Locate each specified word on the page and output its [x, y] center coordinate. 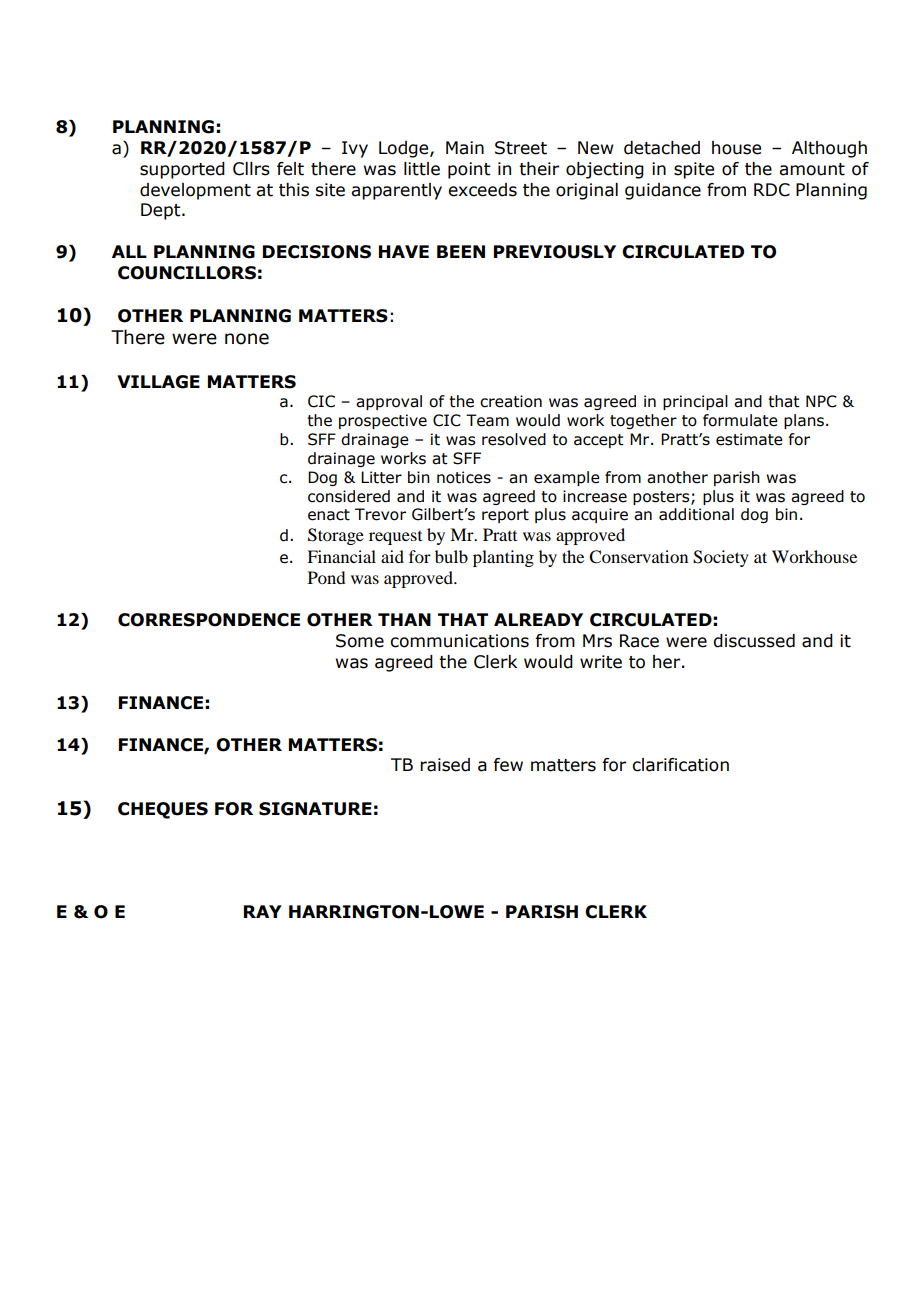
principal [695, 402]
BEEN [461, 251]
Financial [341, 556]
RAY [263, 911]
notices [464, 477]
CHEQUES [163, 810]
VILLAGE [158, 382]
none [247, 339]
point [469, 170]
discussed [754, 641]
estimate [749, 439]
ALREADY [538, 619]
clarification [680, 765]
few [508, 765]
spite [694, 170]
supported [182, 170]
